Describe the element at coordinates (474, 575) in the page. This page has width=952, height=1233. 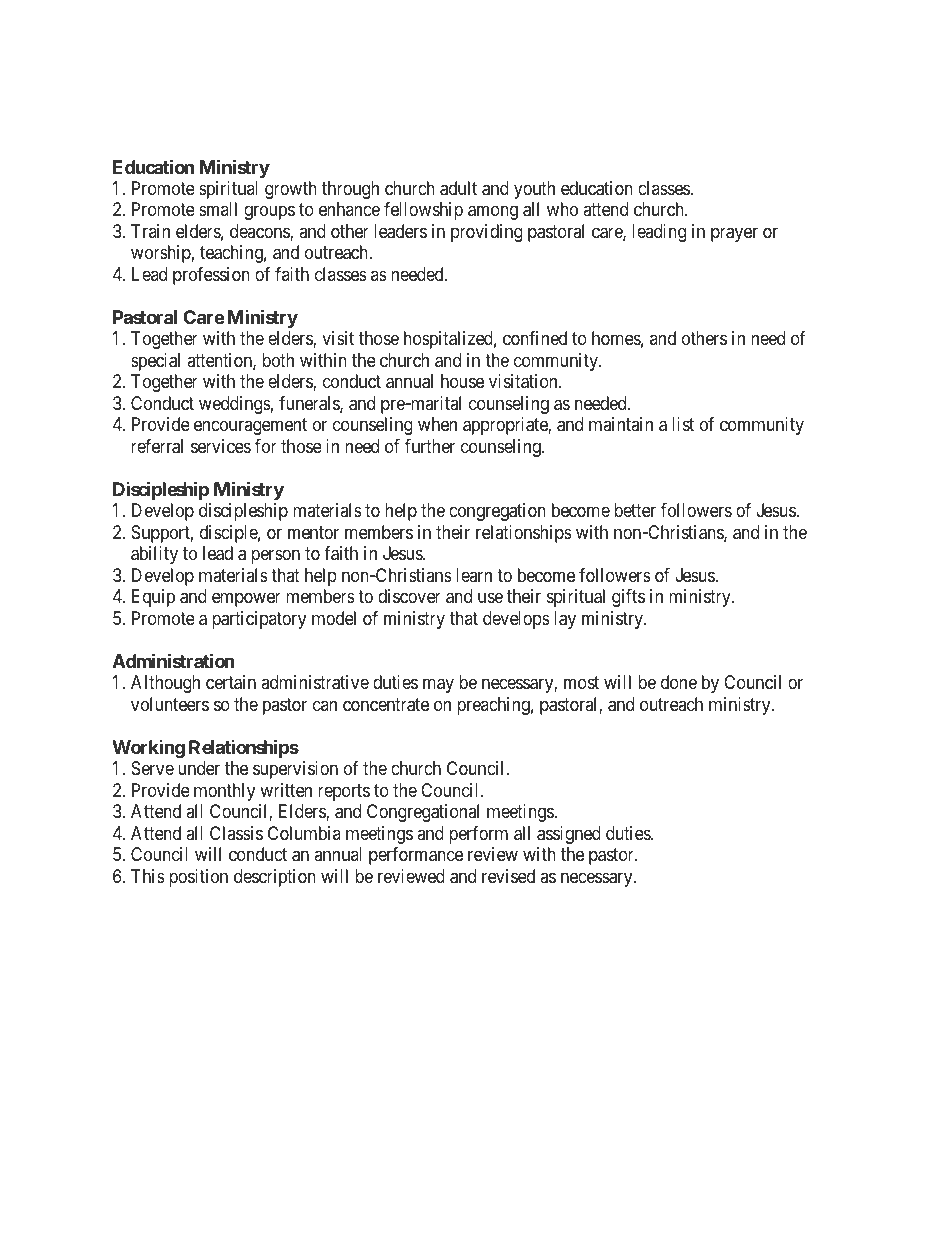
I see `learn` at that location.
